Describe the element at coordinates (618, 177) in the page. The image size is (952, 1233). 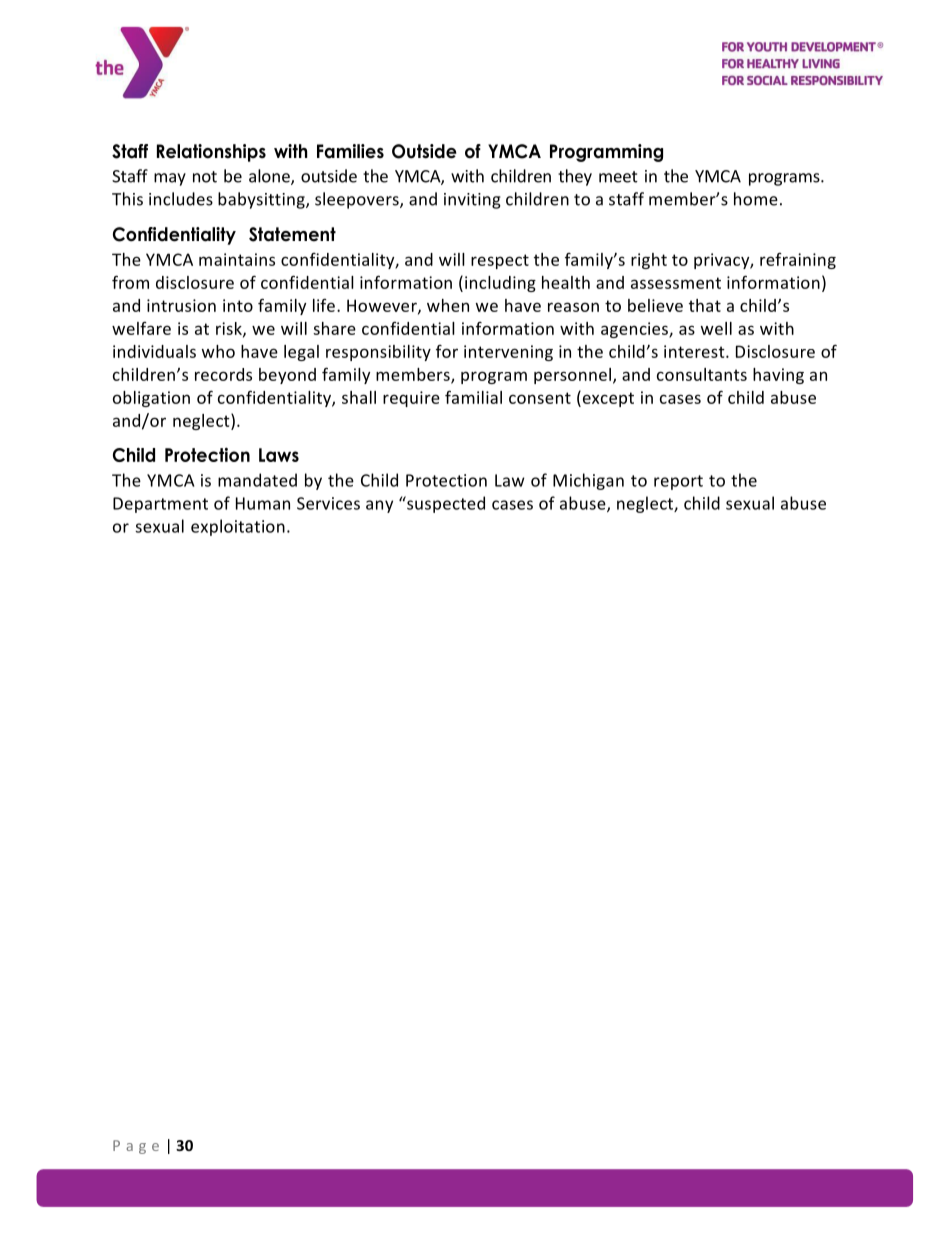
I see `meet` at that location.
